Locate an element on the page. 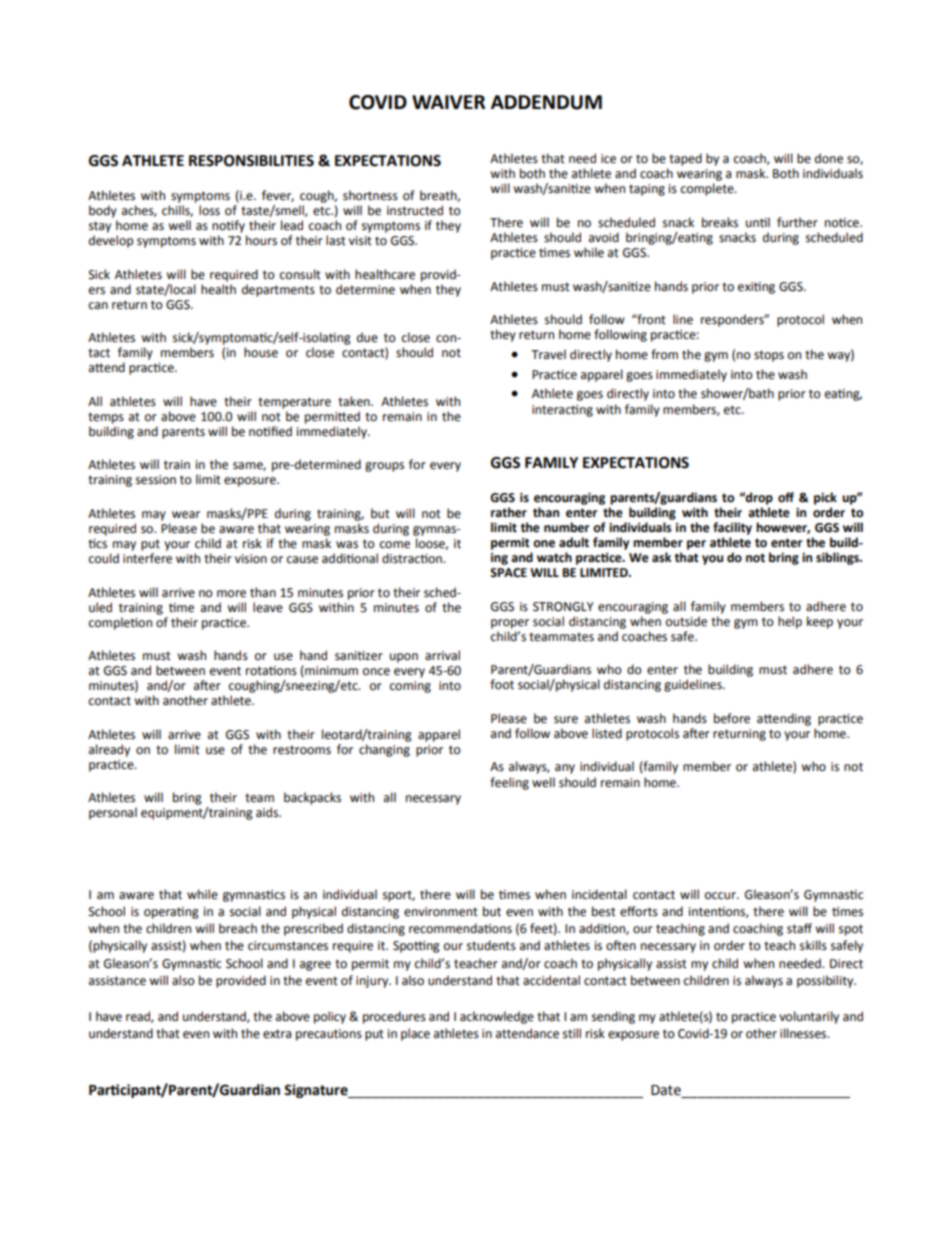  WAIVER is located at coordinates (448, 102).
